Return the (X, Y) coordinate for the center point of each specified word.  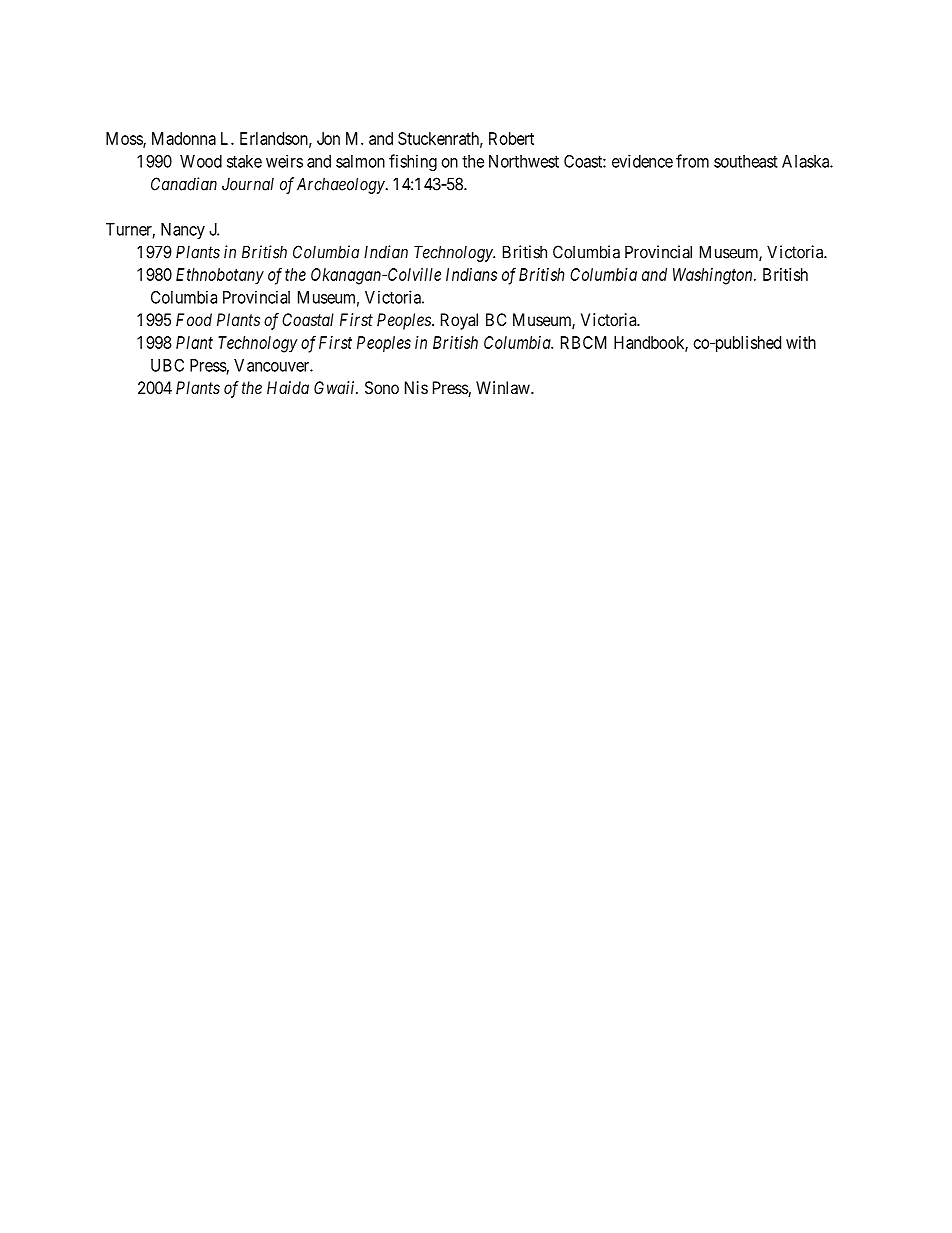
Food (194, 319)
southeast (746, 161)
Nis (416, 387)
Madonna (184, 138)
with (801, 342)
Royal (459, 321)
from (692, 161)
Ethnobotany (220, 276)
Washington (714, 276)
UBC (167, 365)
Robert (511, 138)
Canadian (184, 184)
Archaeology (341, 185)
